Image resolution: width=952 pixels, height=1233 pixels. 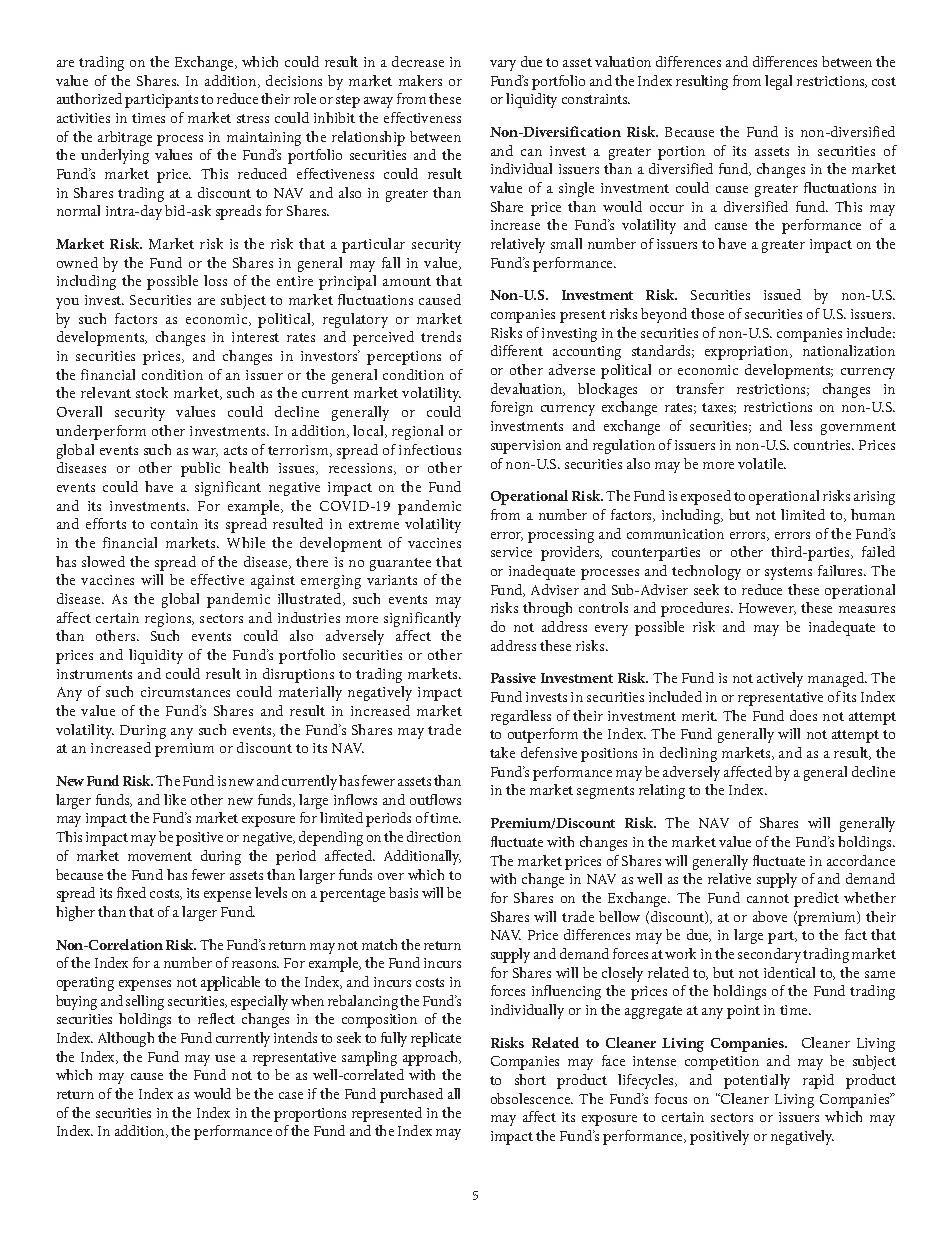 What do you see at coordinates (511, 552) in the page?
I see `service` at bounding box center [511, 552].
